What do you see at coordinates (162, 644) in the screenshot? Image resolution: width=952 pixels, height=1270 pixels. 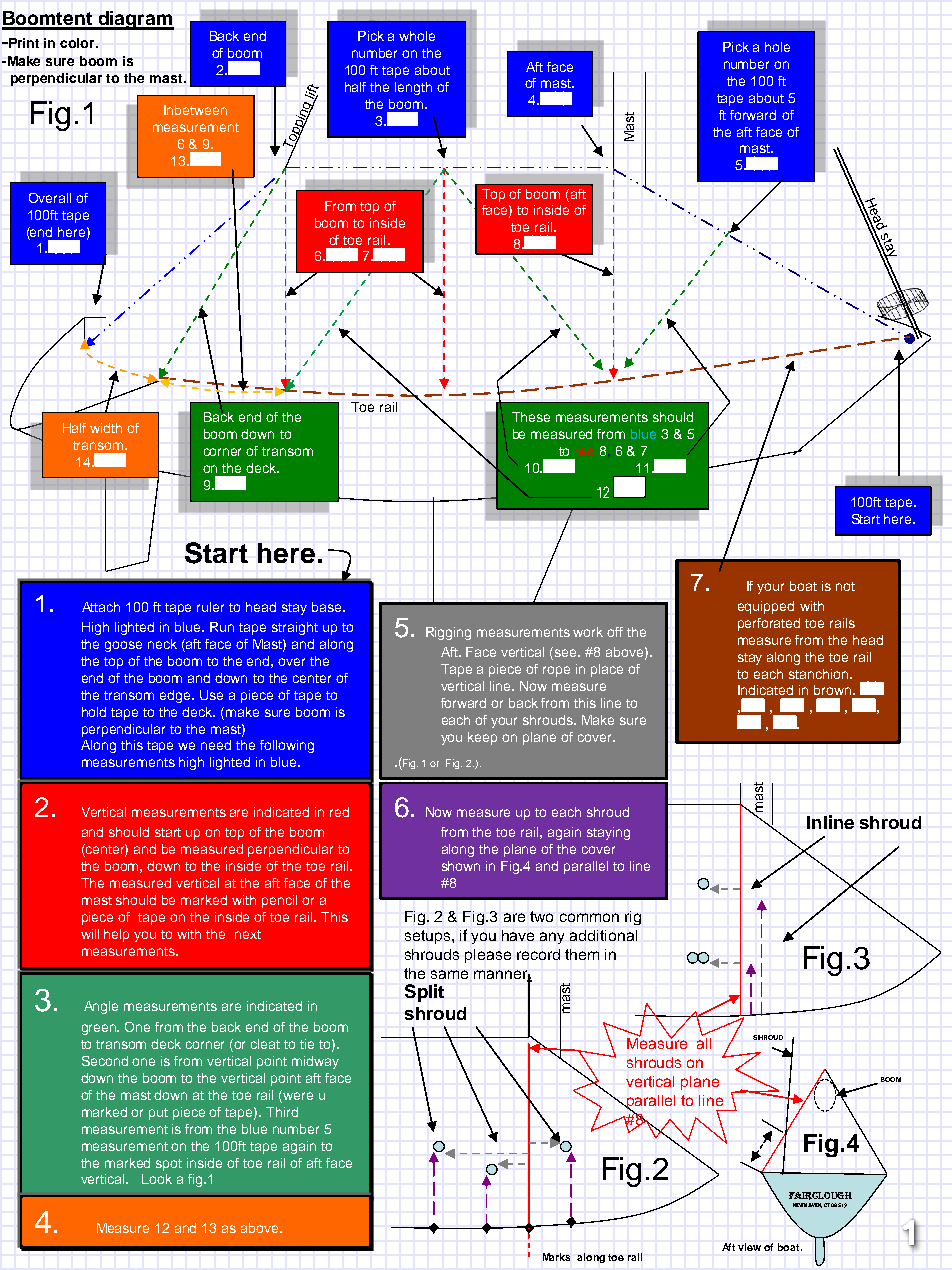 I see `neck` at bounding box center [162, 644].
